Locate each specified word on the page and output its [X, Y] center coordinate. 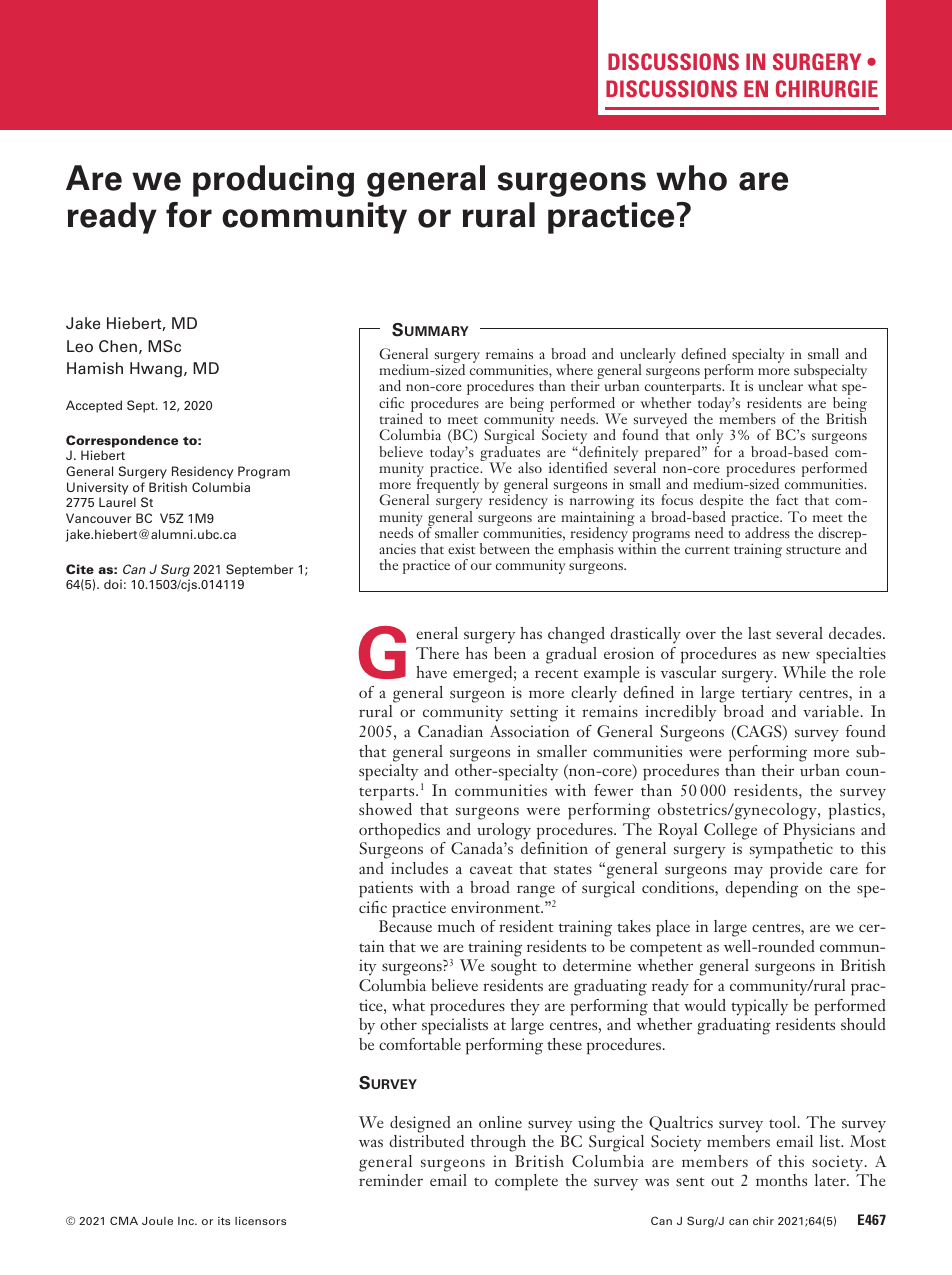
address [767, 532]
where [574, 369]
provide [796, 870]
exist [461, 548]
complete [526, 1182]
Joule [157, 1221]
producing [273, 181]
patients [386, 889]
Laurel [117, 502]
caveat [491, 869]
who [691, 178]
